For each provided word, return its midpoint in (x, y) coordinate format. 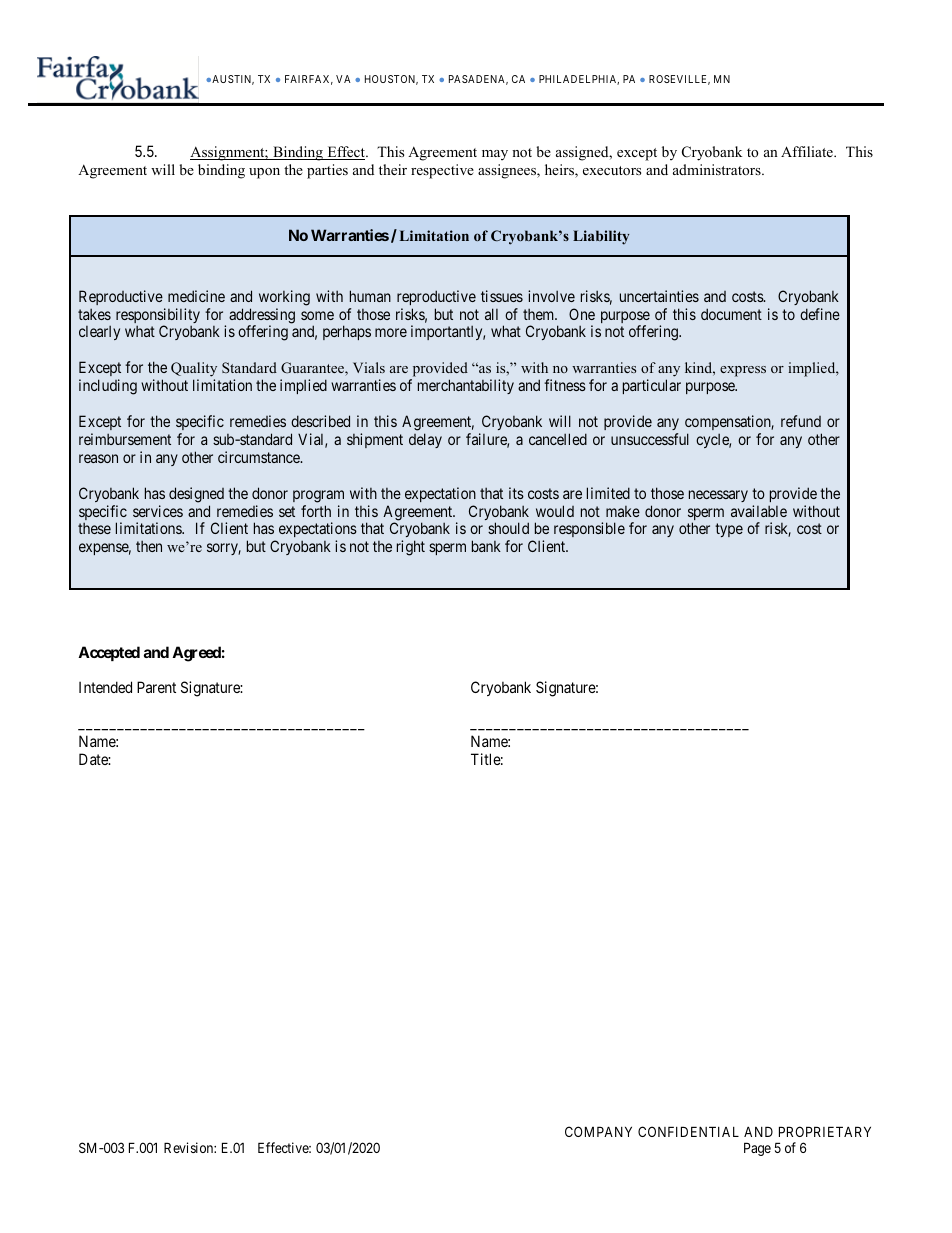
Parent (156, 687)
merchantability (466, 386)
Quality (194, 371)
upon (264, 173)
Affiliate (808, 151)
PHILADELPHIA (579, 80)
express (743, 371)
